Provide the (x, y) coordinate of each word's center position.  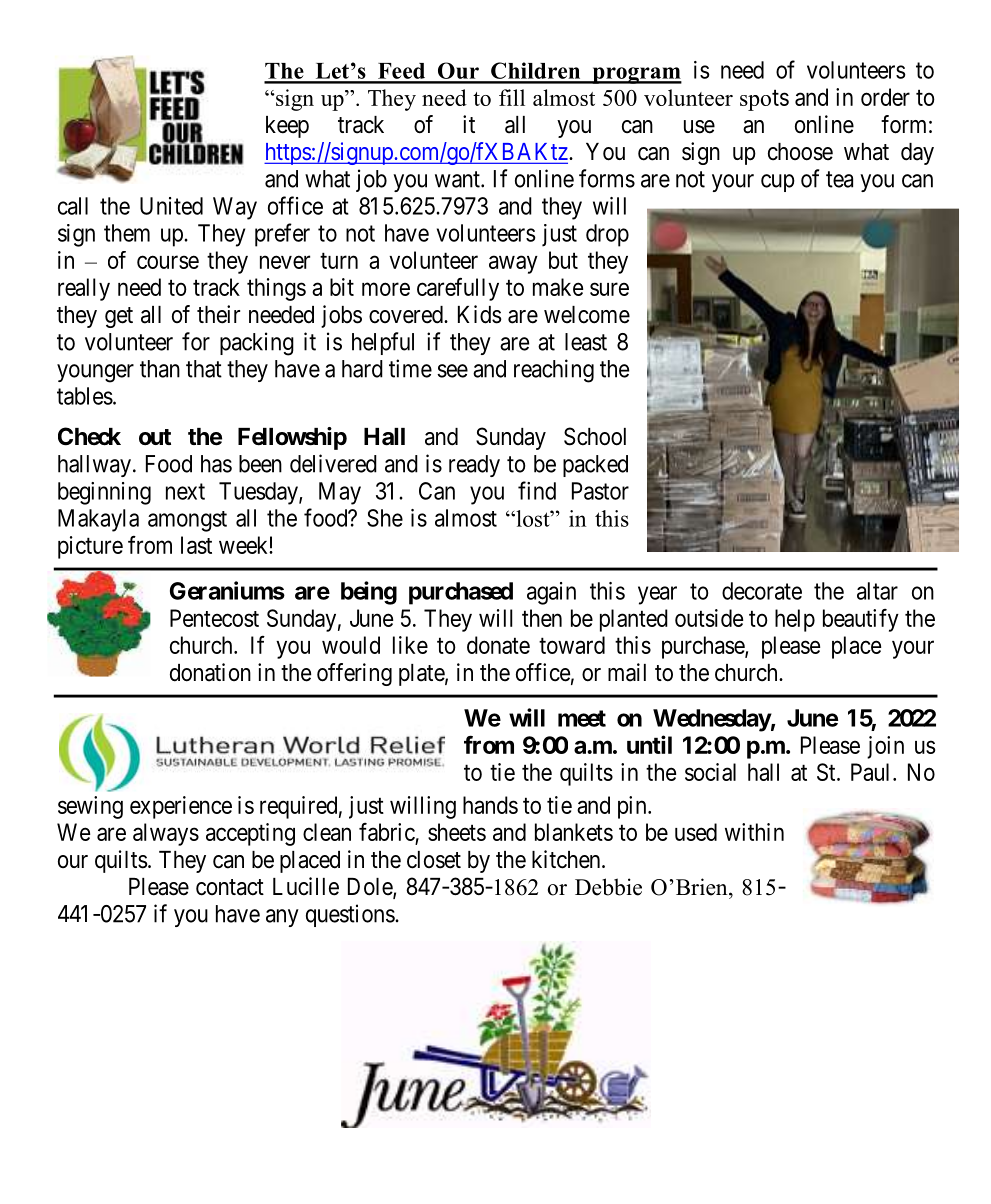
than (160, 369)
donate (498, 645)
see (452, 371)
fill (512, 97)
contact (230, 887)
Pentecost (214, 618)
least (586, 342)
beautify (861, 620)
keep (287, 127)
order (885, 97)
